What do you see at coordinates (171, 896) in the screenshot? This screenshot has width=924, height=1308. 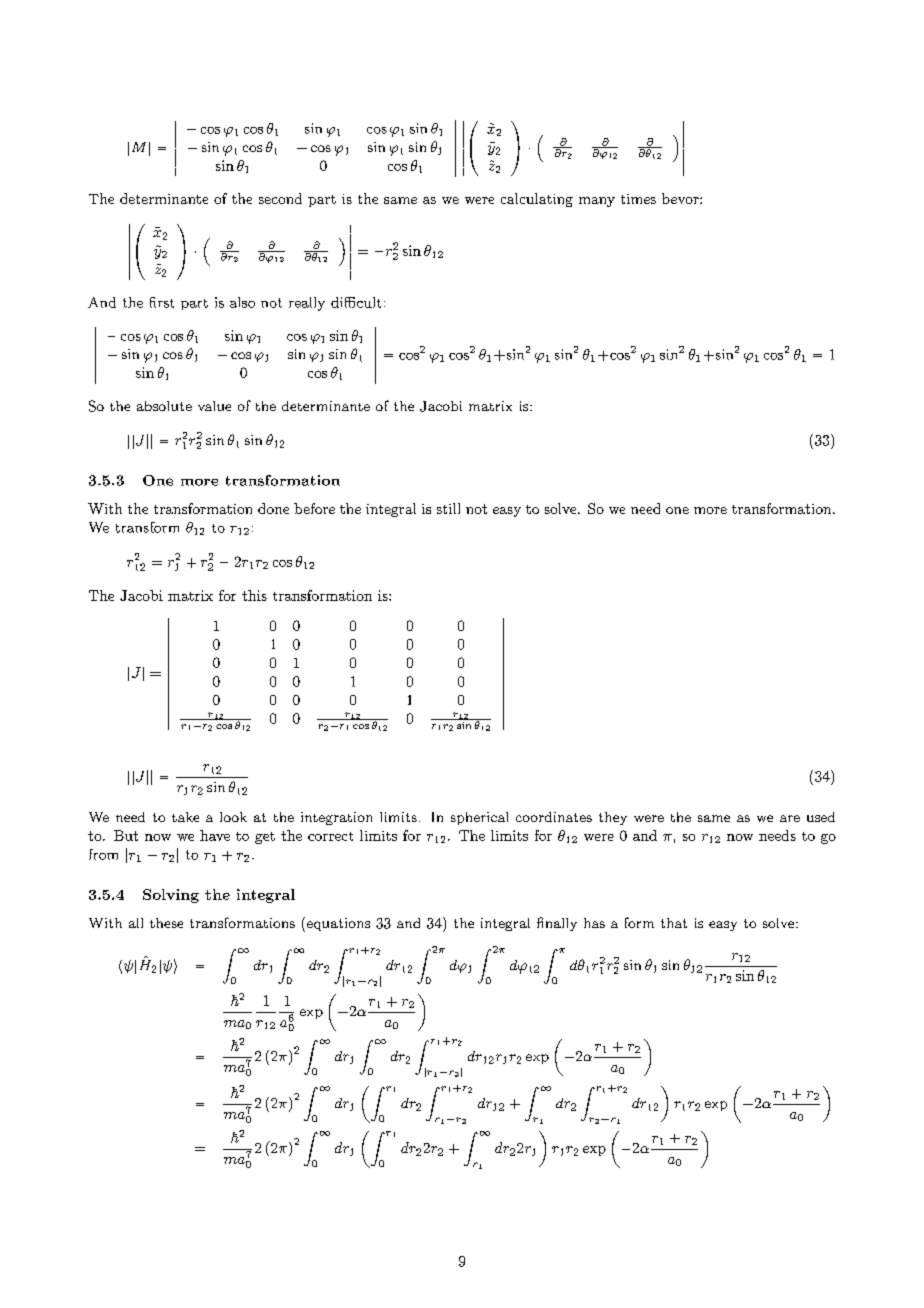 I see `Solving` at bounding box center [171, 896].
